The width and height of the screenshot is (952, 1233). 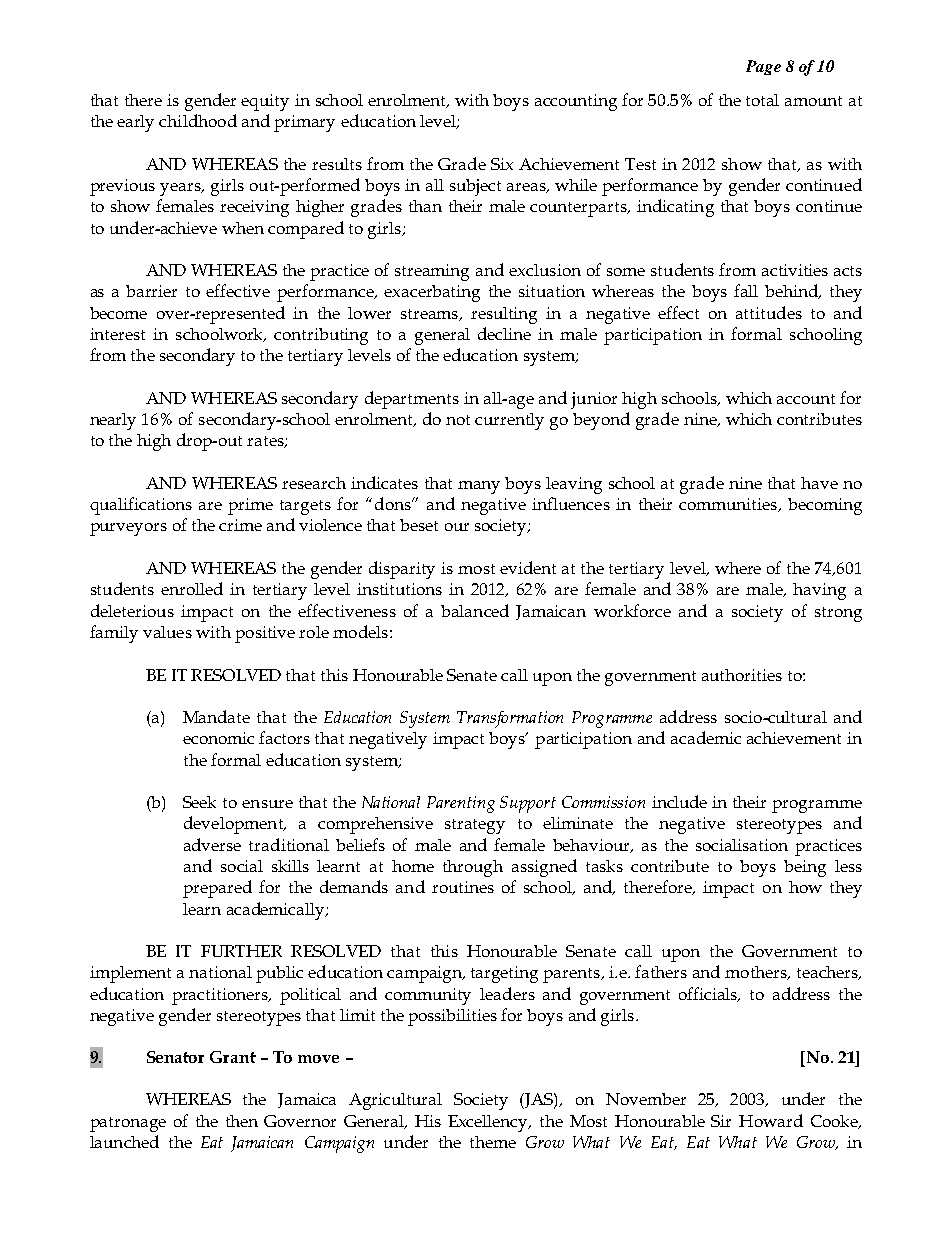 I want to click on Seek, so click(x=199, y=802).
